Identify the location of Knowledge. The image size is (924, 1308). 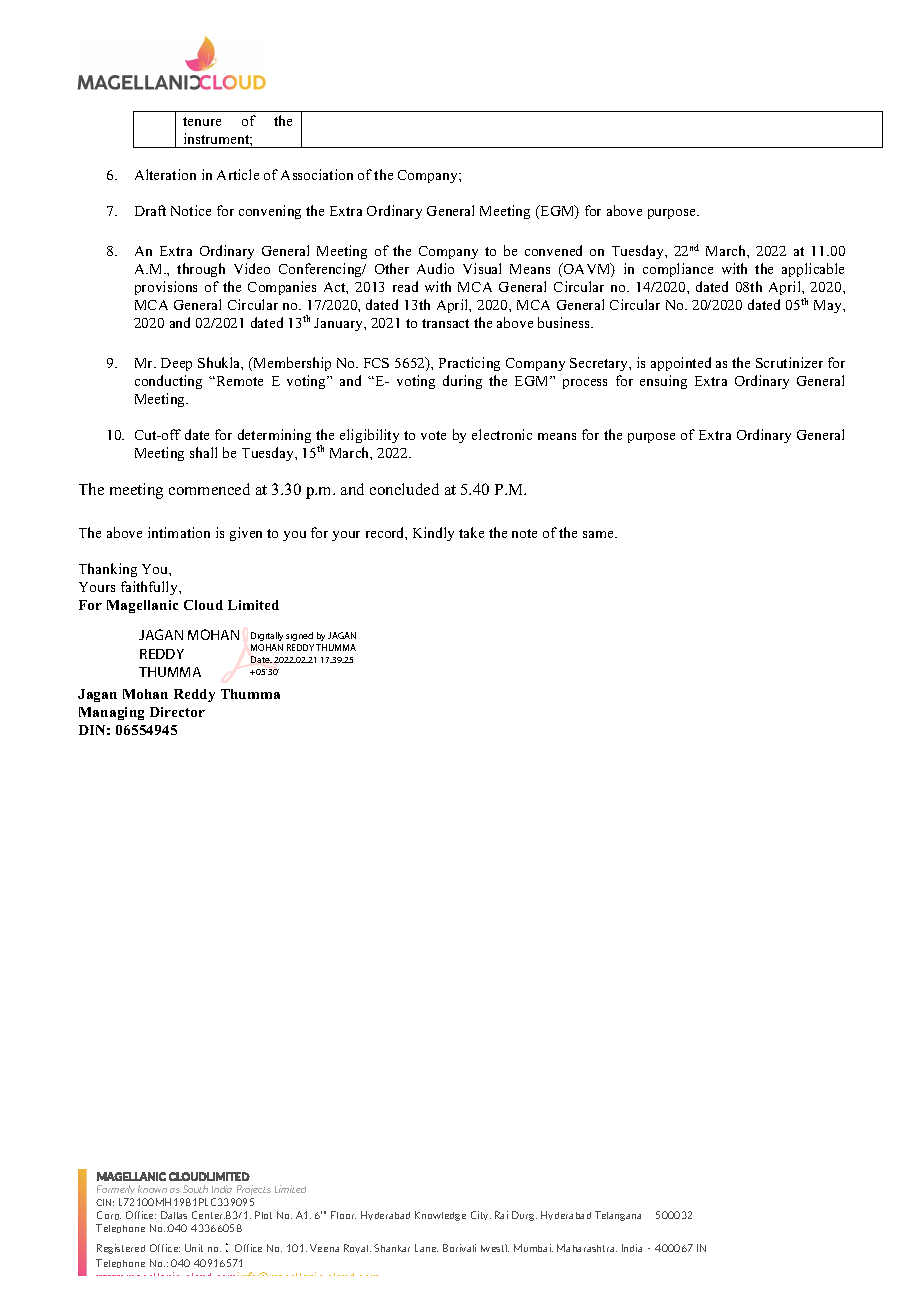
(440, 1216).
